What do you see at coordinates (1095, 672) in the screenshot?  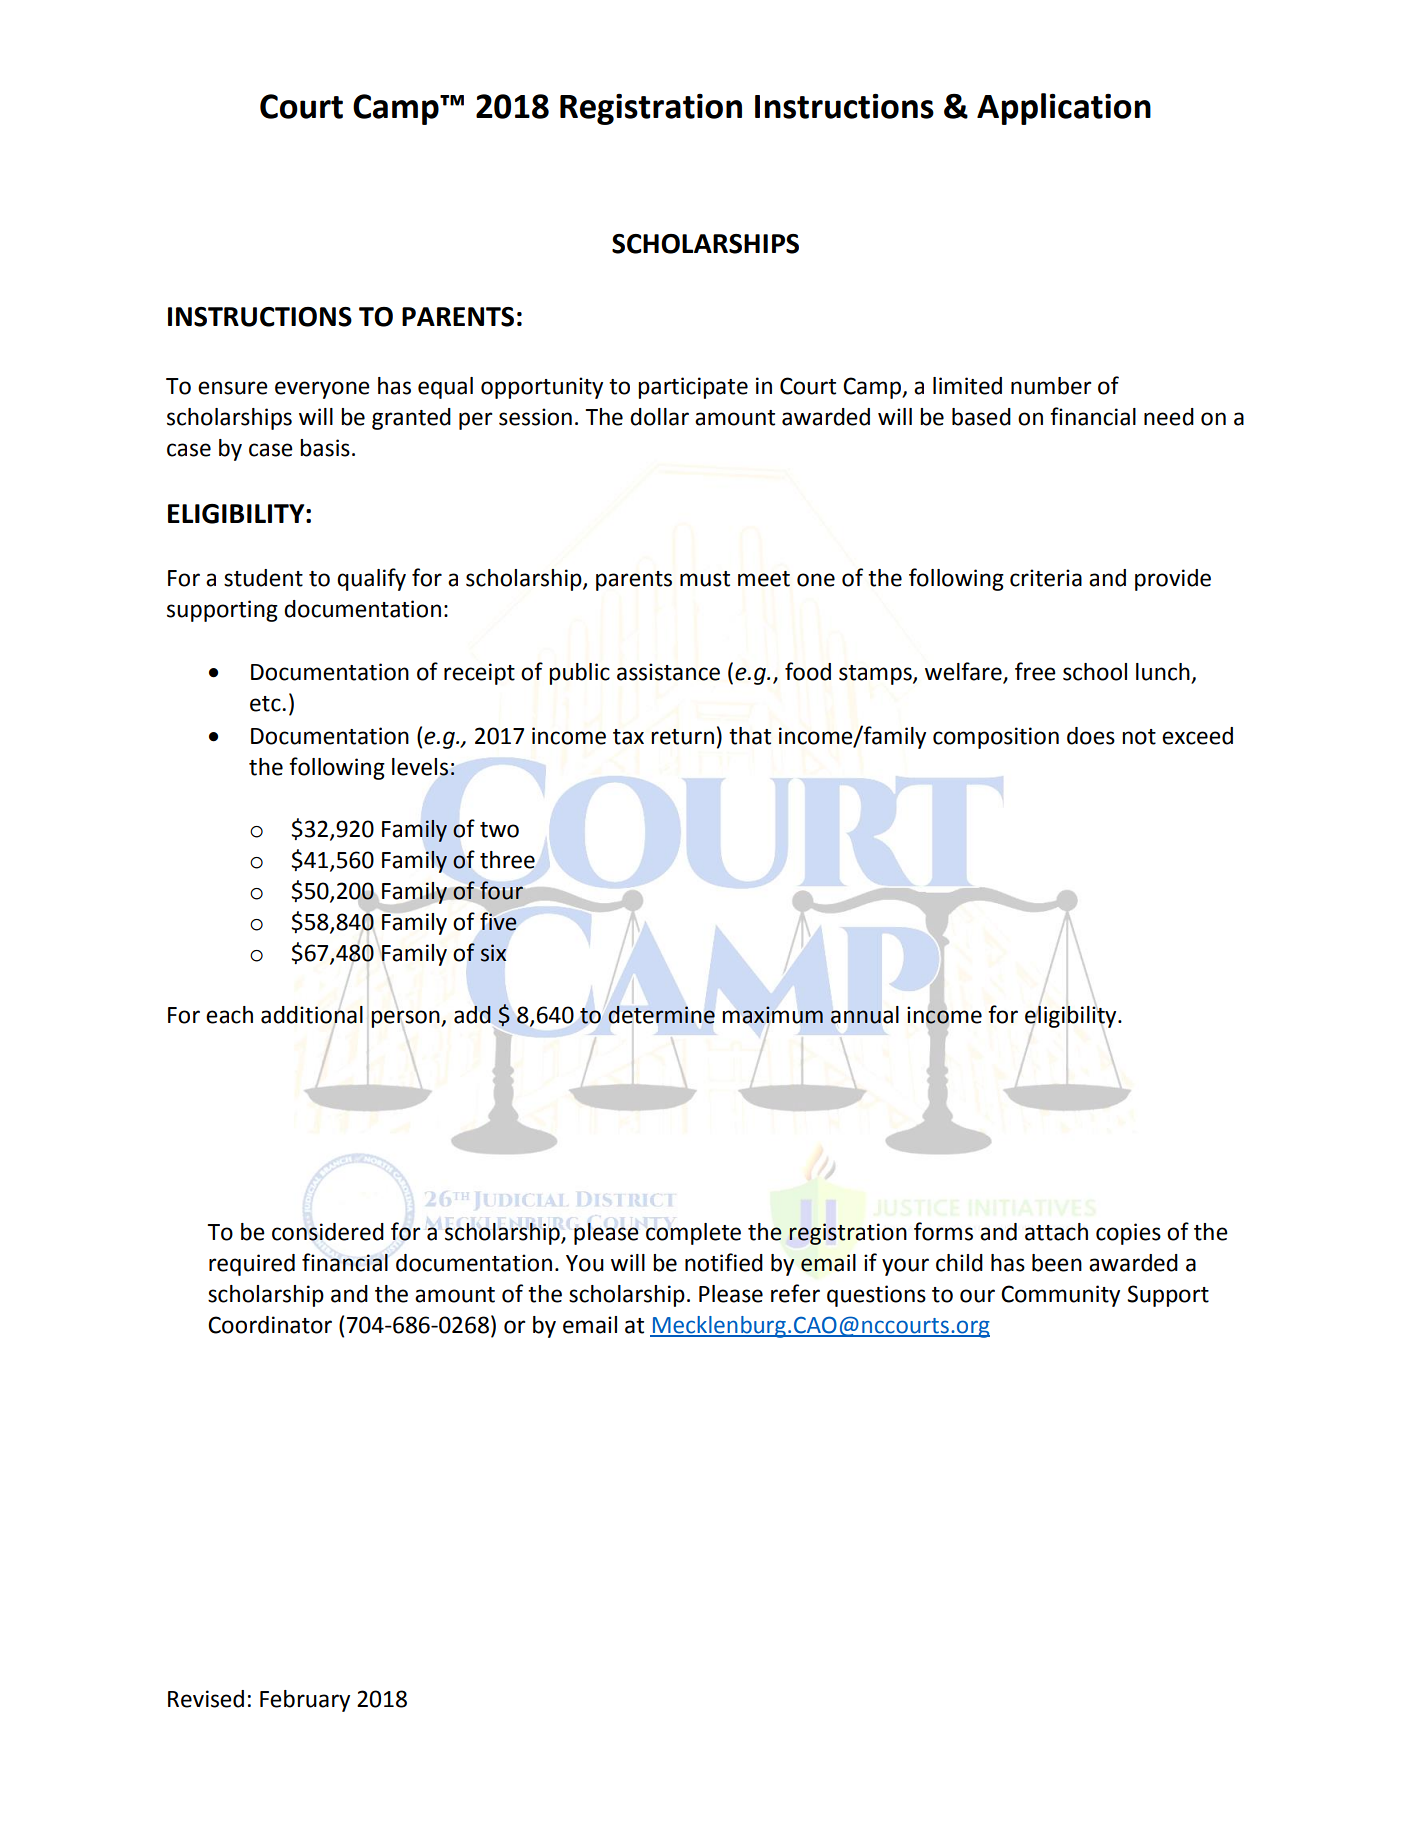 I see `school` at bounding box center [1095, 672].
